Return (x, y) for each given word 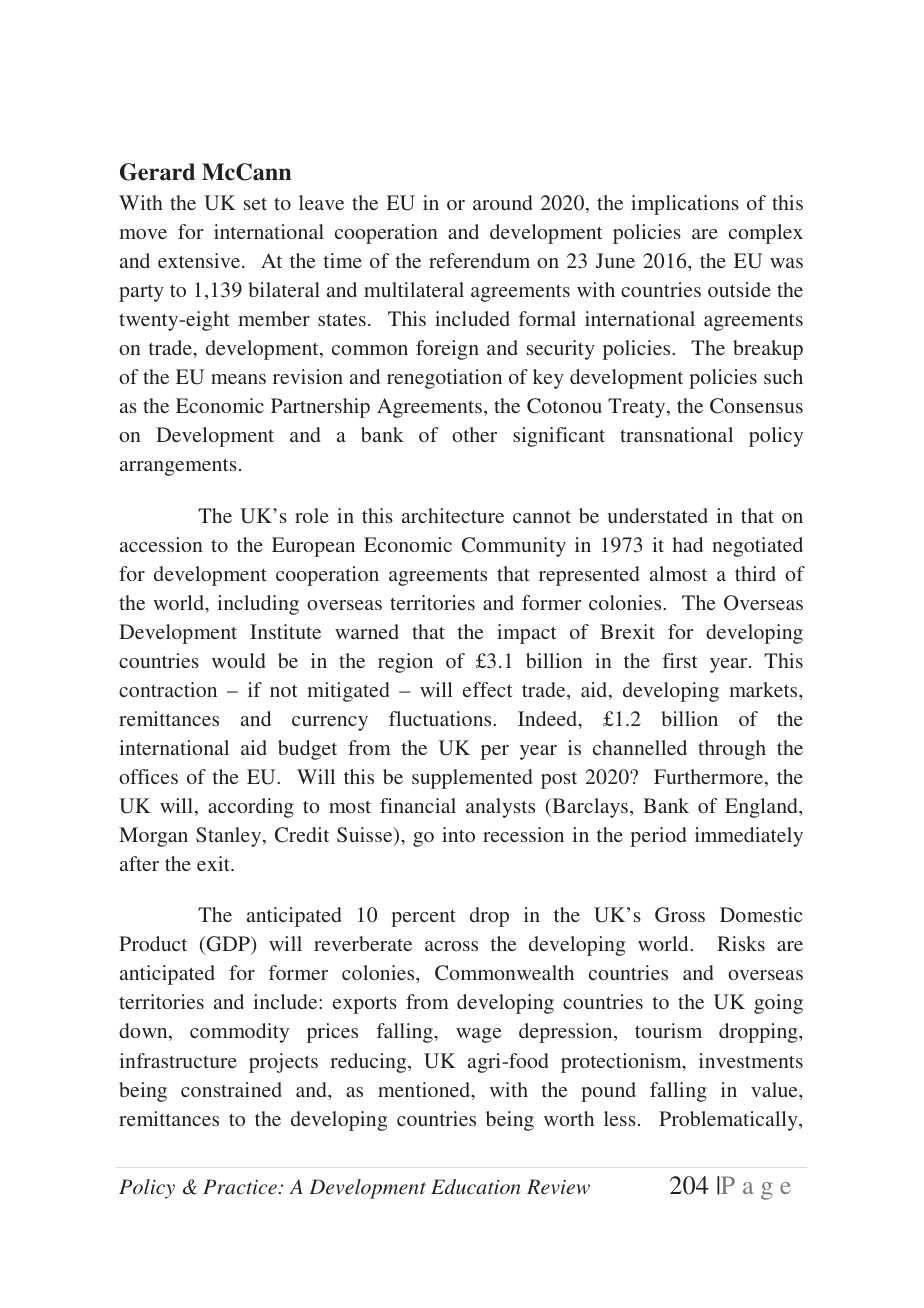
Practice (240, 1186)
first (680, 660)
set (255, 204)
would (238, 660)
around (502, 202)
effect (488, 689)
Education (475, 1186)
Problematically (729, 1121)
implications (685, 205)
